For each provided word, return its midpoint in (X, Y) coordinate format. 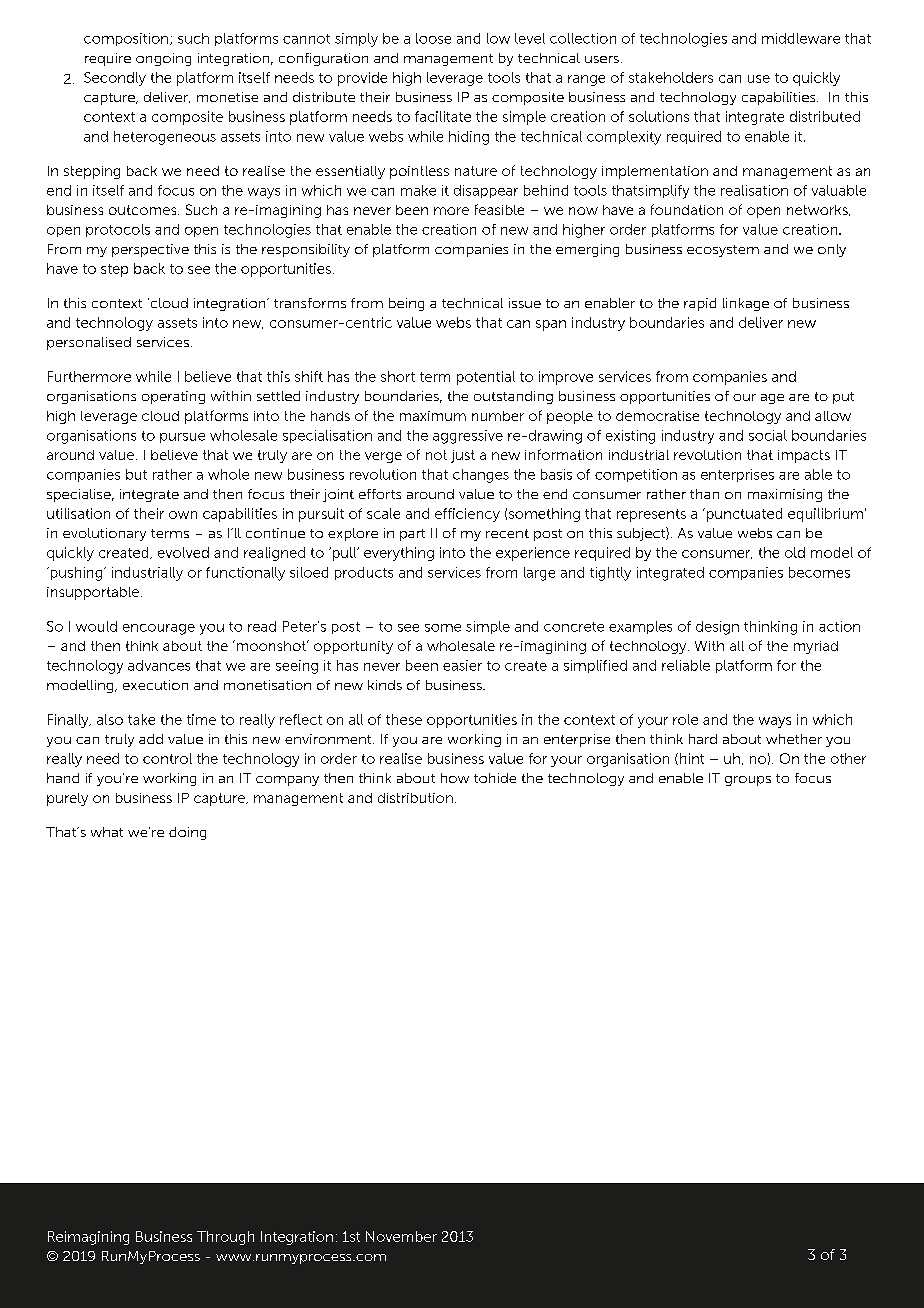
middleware (801, 38)
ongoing (163, 59)
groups (748, 781)
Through (225, 1238)
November (401, 1236)
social (768, 435)
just (463, 456)
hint (690, 759)
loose (433, 38)
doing (187, 833)
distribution (415, 798)
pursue (182, 438)
